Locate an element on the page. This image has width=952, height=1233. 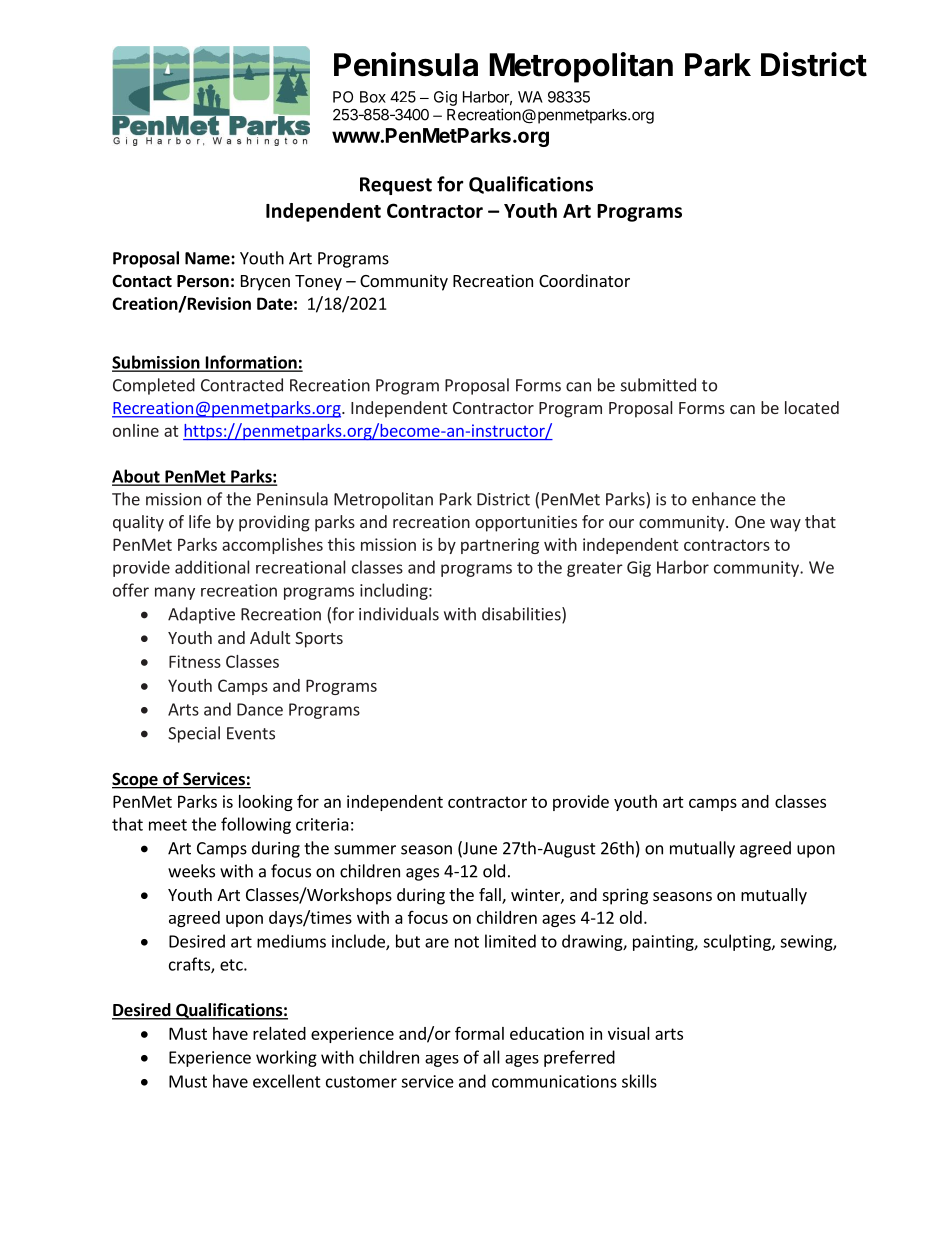
formal is located at coordinates (479, 1033).
